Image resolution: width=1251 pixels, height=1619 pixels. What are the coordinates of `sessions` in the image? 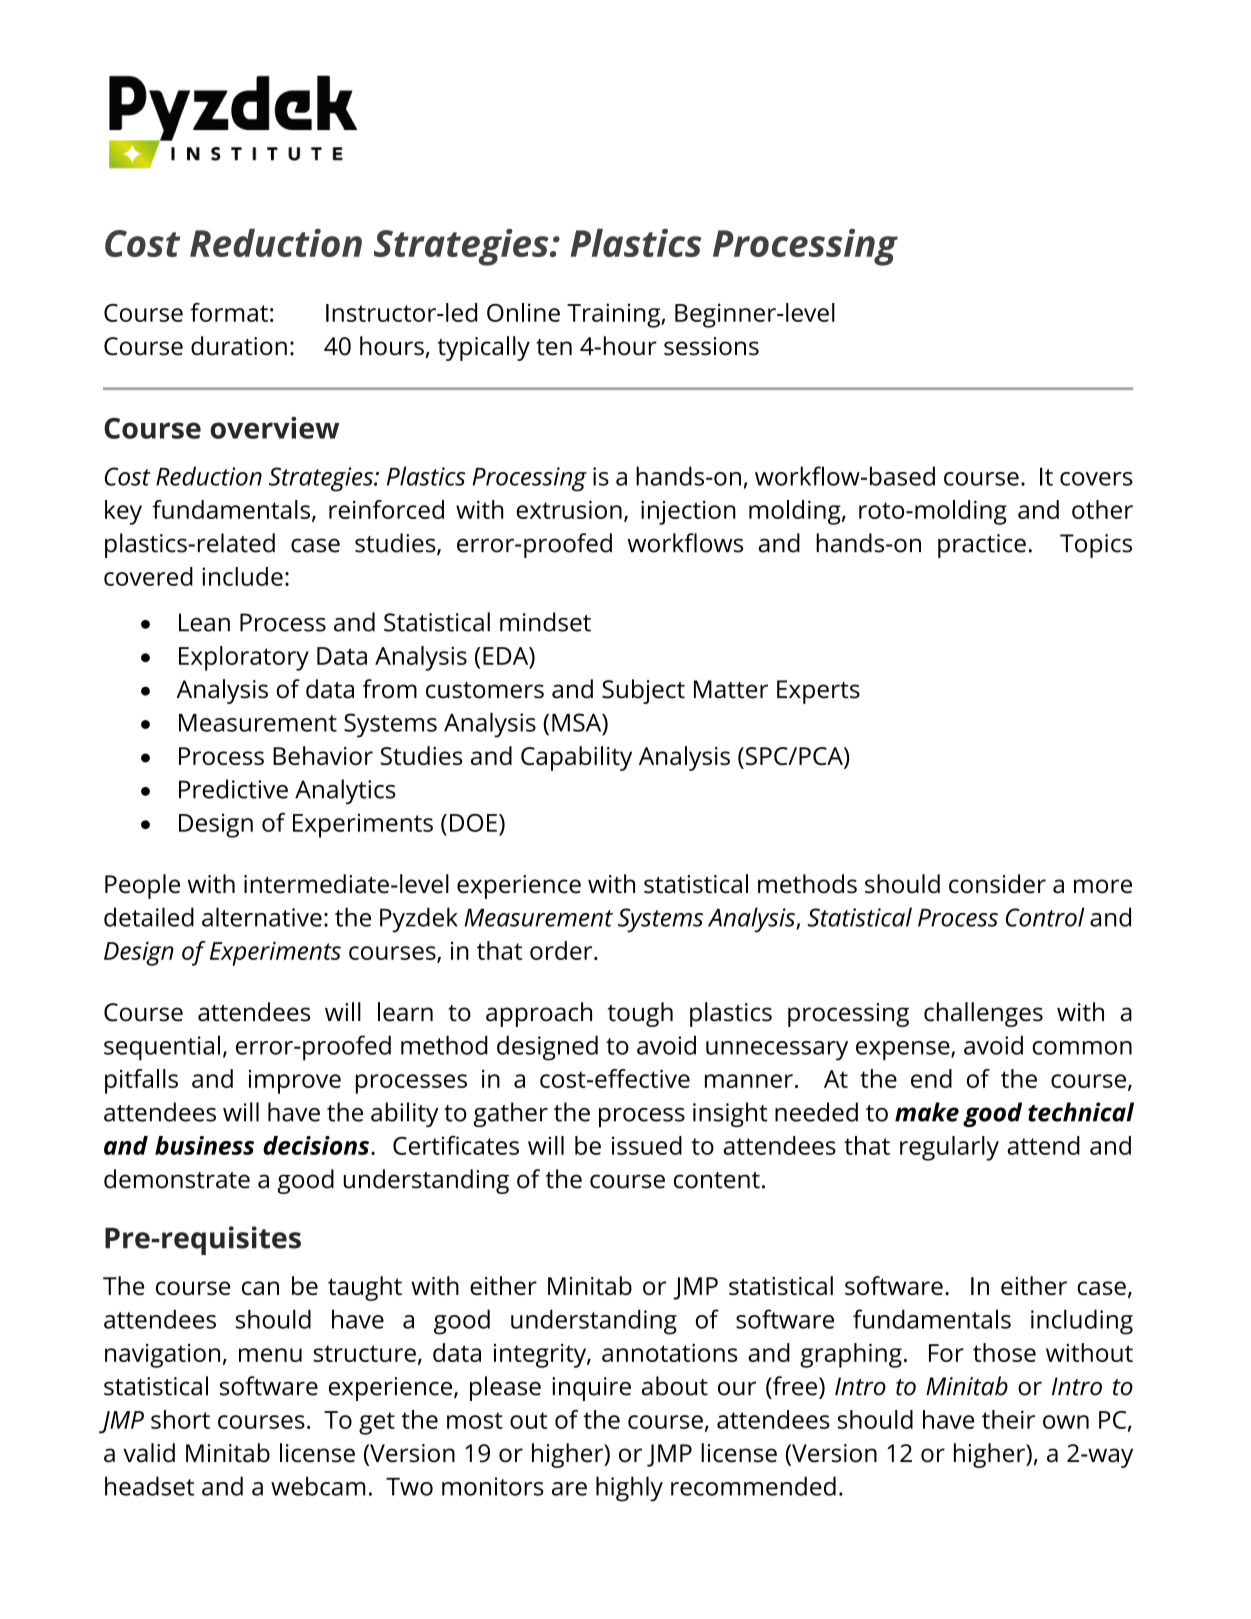 It's located at (711, 346).
